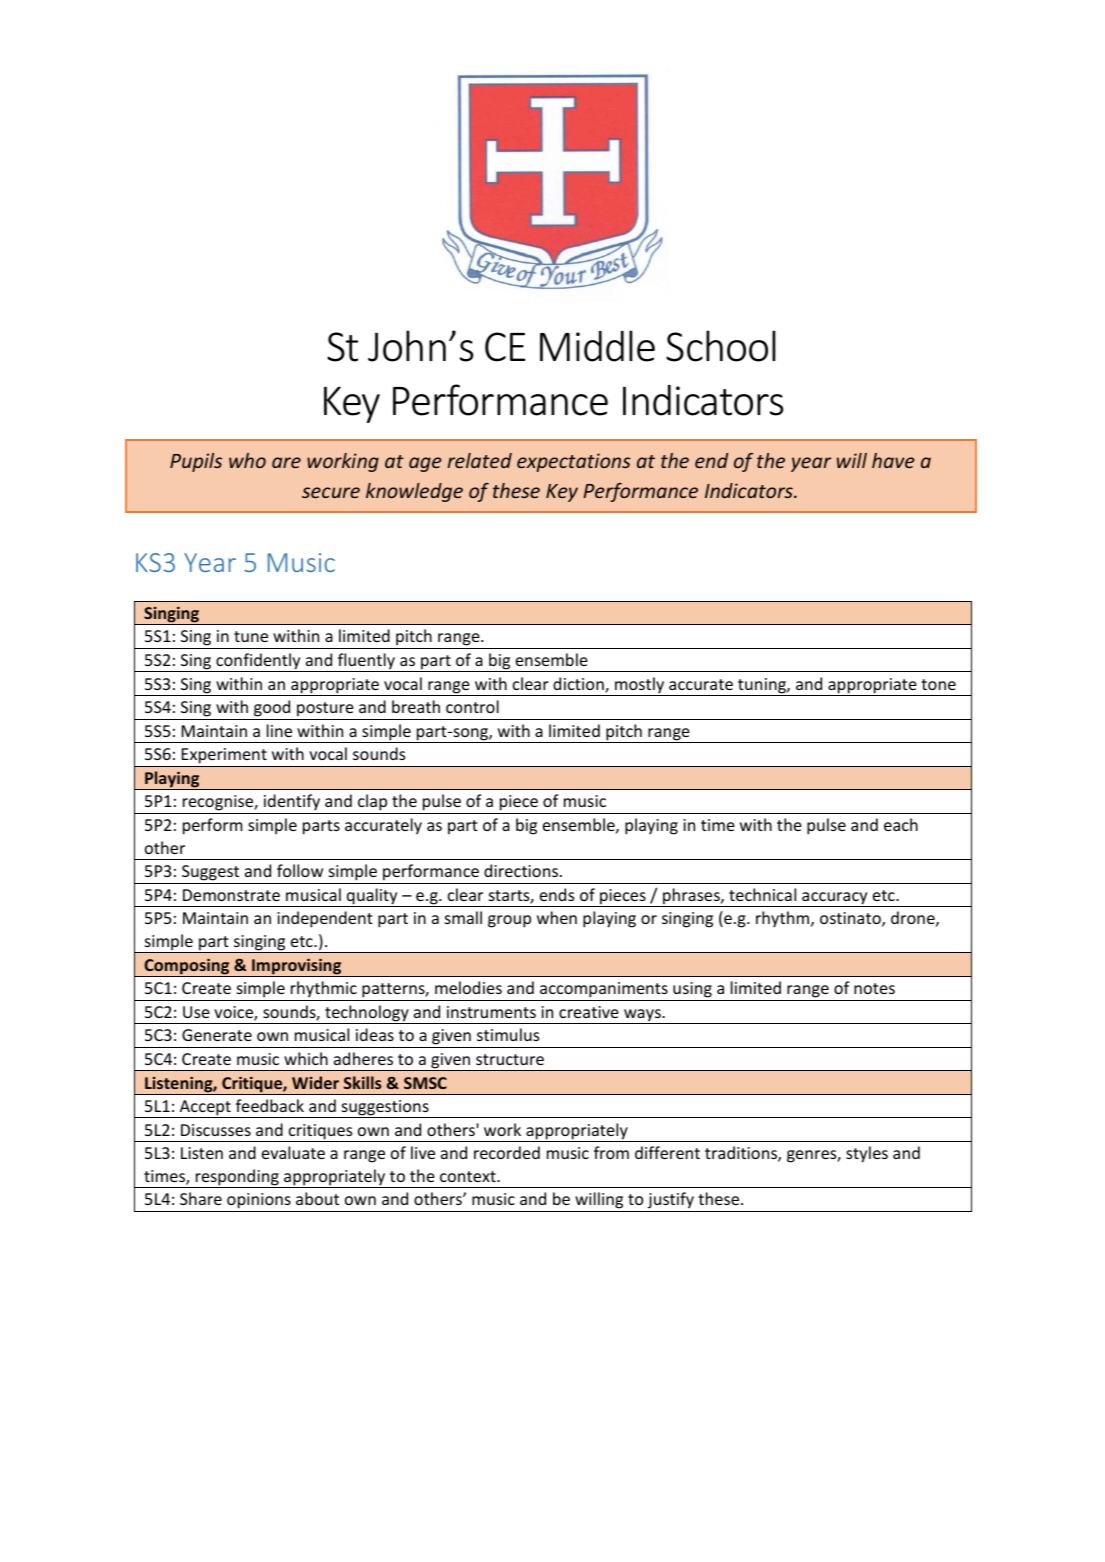  I want to click on have, so click(893, 460).
